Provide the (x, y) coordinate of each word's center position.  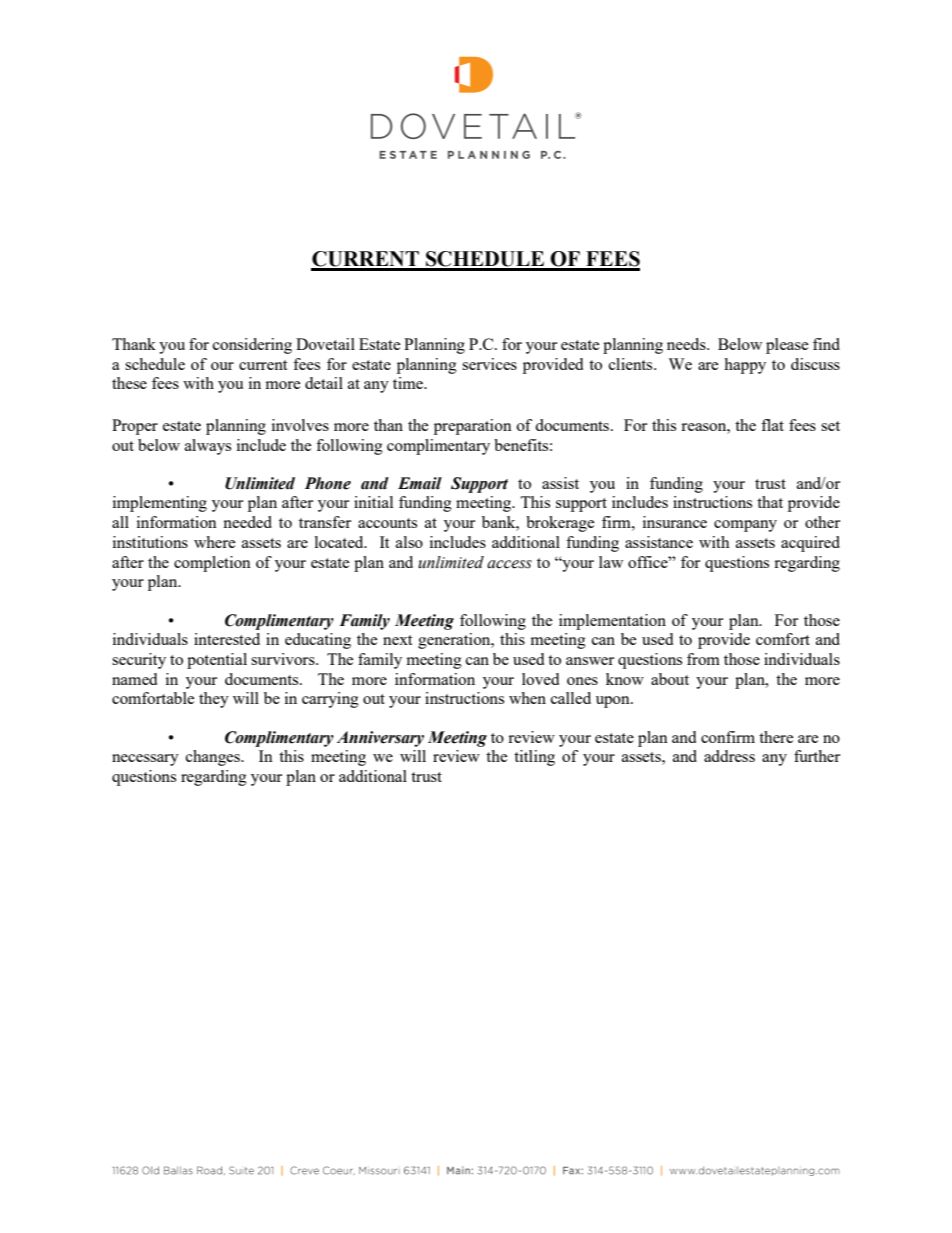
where (215, 542)
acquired (810, 544)
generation (455, 641)
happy (745, 366)
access (509, 564)
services (489, 364)
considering (252, 346)
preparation (473, 427)
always (208, 447)
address (729, 756)
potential (217, 661)
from (703, 659)
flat (772, 425)
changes (214, 758)
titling (534, 758)
